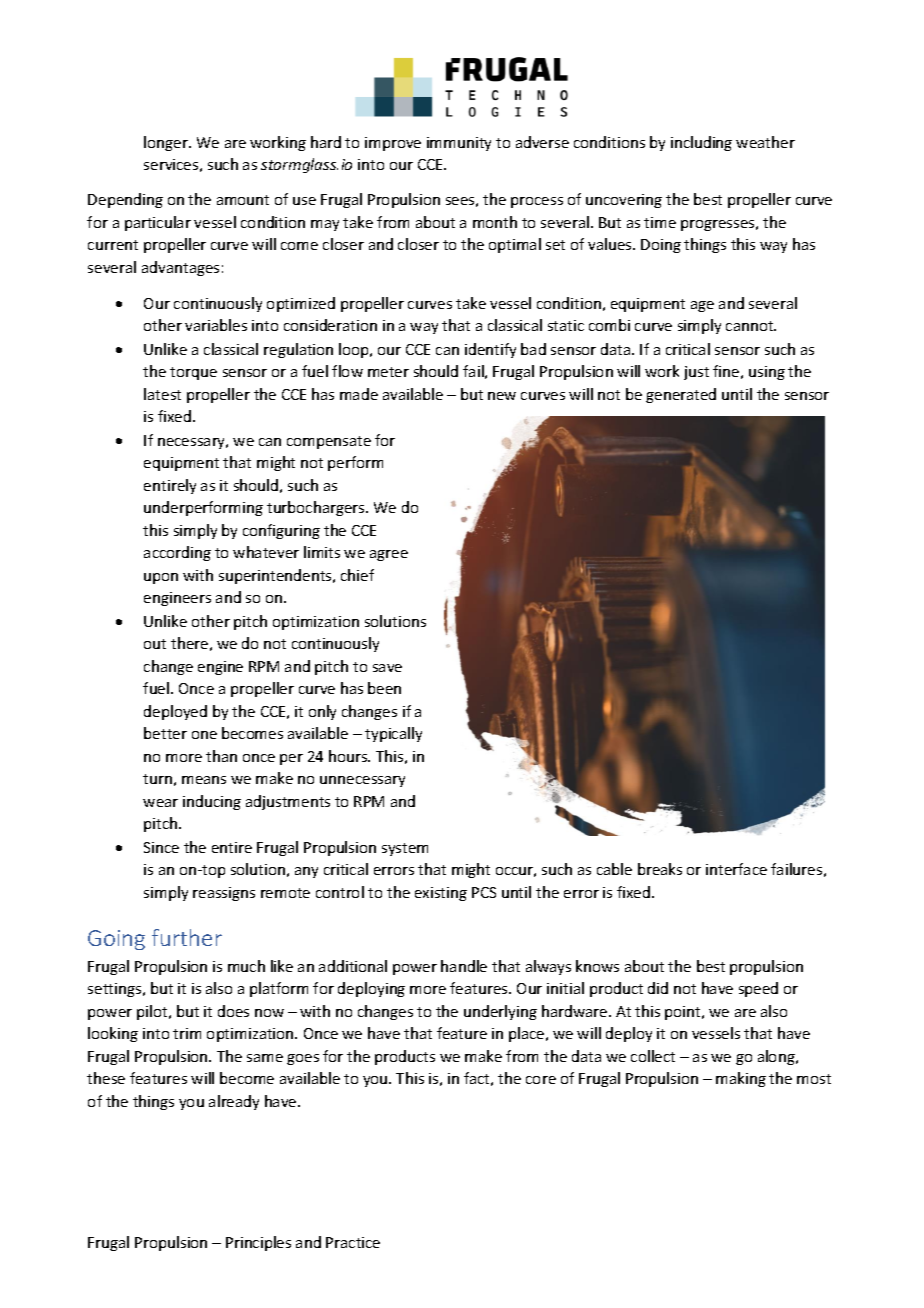  What do you see at coordinates (701, 143) in the screenshot?
I see `including` at bounding box center [701, 143].
